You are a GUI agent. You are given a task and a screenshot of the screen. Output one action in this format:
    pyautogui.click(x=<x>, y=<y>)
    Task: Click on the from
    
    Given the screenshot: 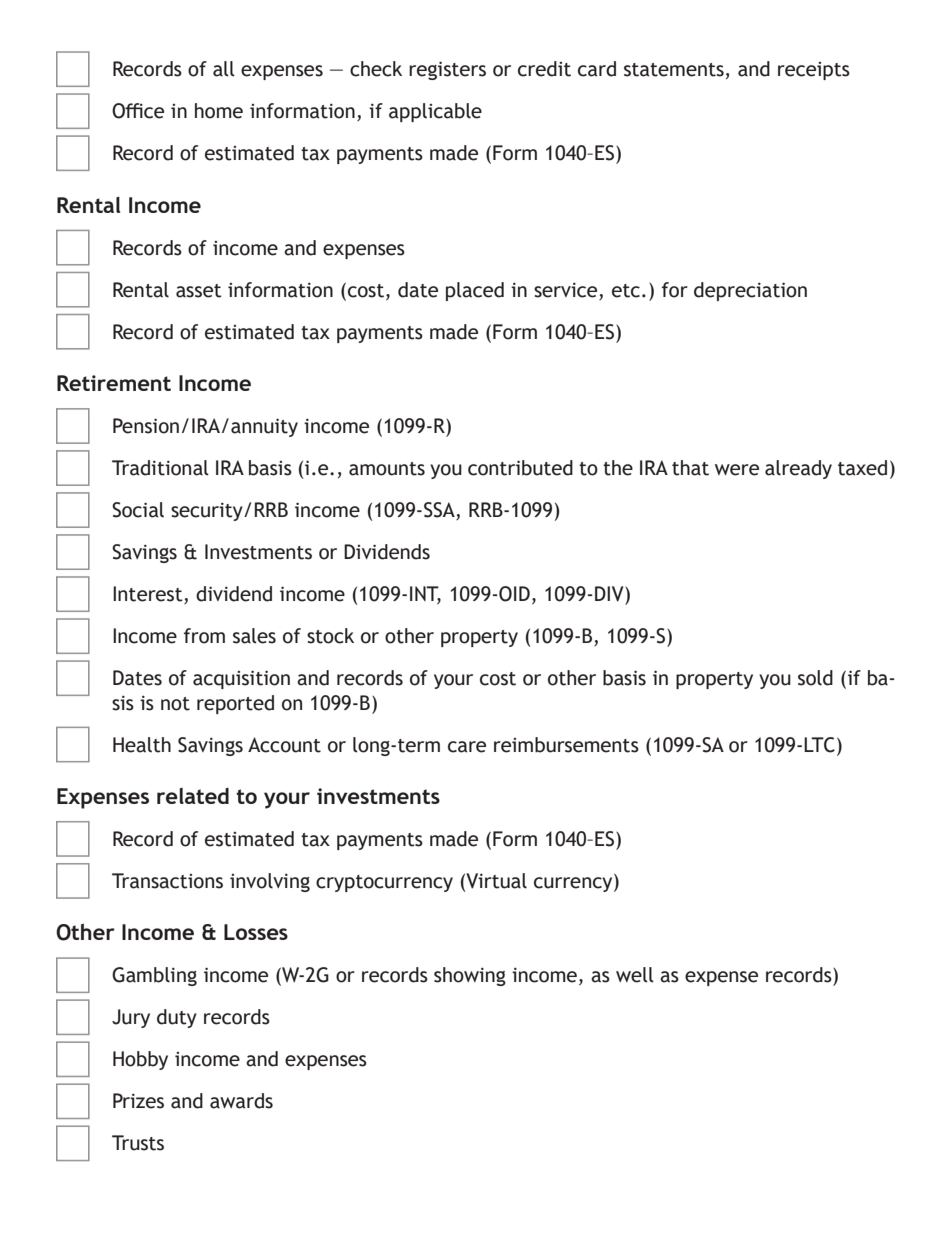 What is the action you would take?
    pyautogui.click(x=204, y=636)
